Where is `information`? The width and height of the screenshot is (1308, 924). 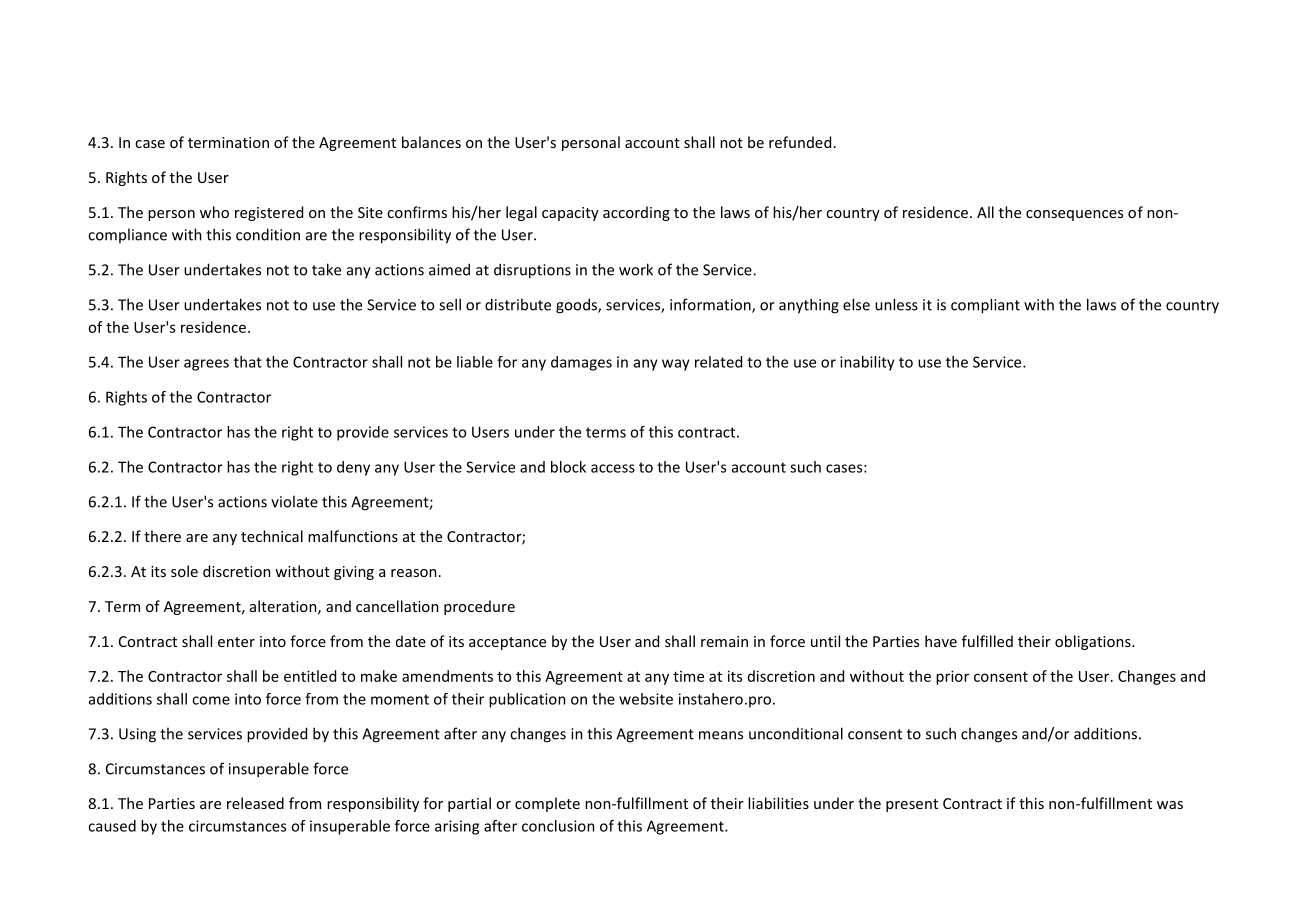 information is located at coordinates (711, 305).
